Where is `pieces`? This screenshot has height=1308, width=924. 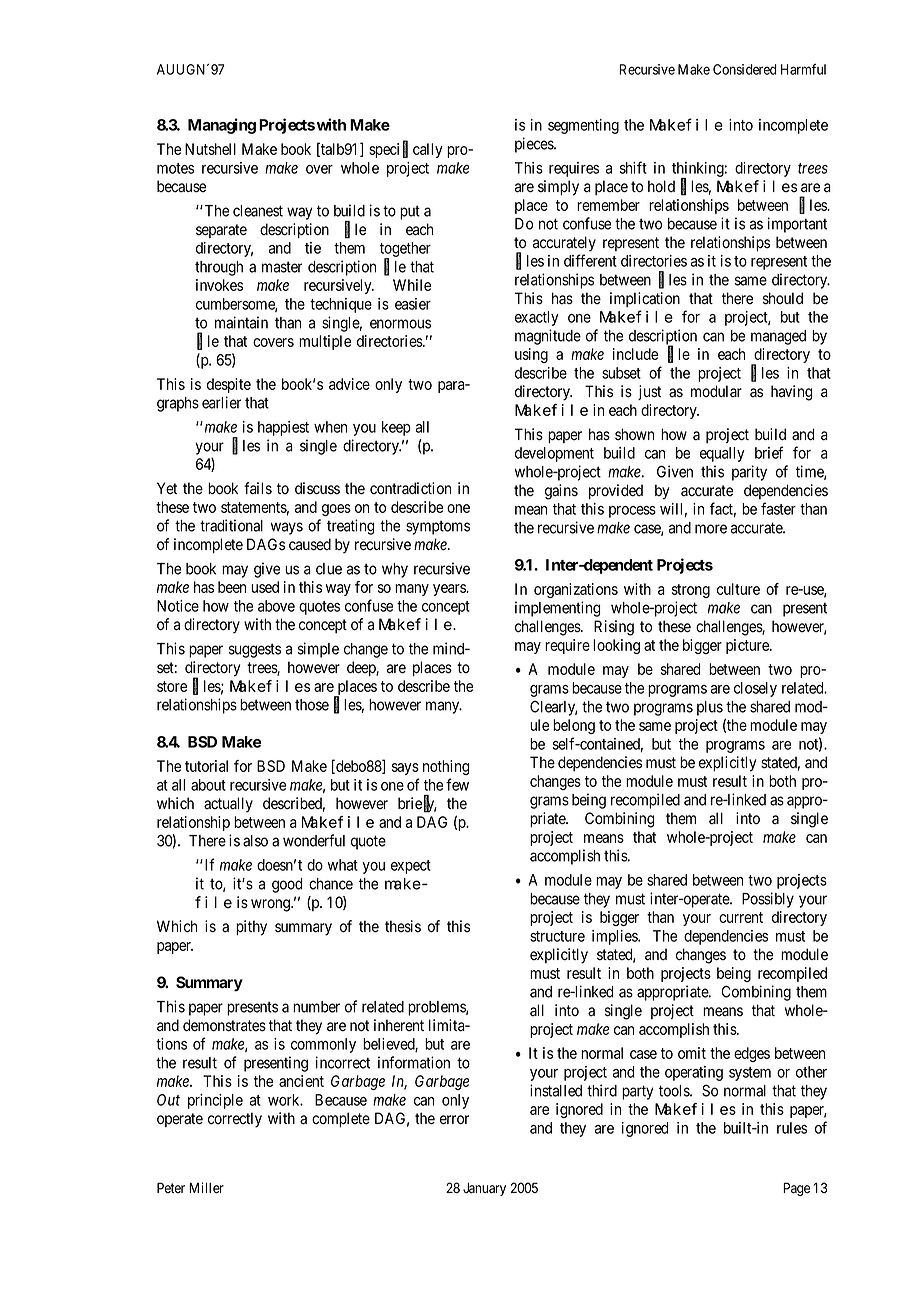 pieces is located at coordinates (535, 145).
